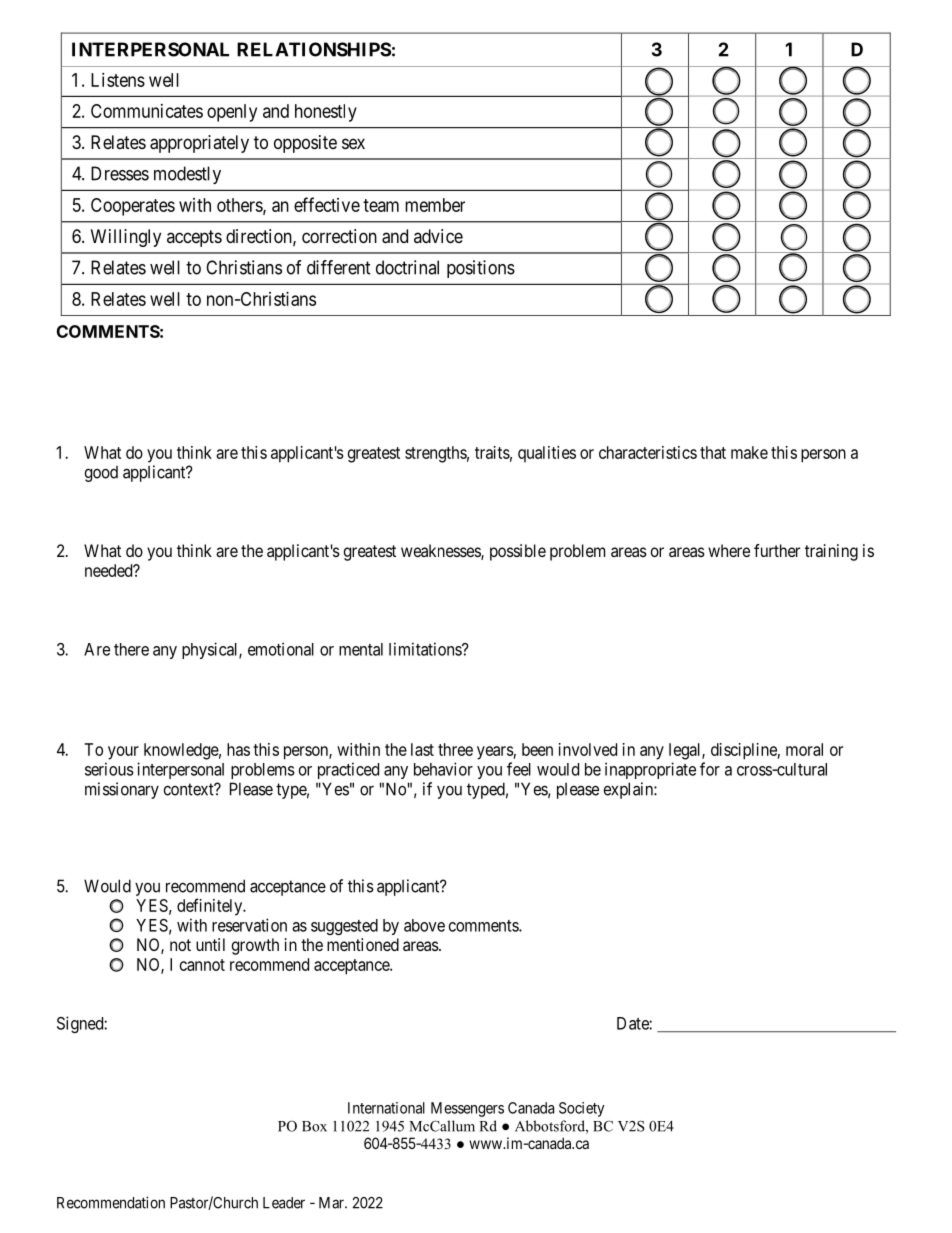 This screenshot has height=1233, width=952. Describe the element at coordinates (131, 649) in the screenshot. I see `there` at that location.
